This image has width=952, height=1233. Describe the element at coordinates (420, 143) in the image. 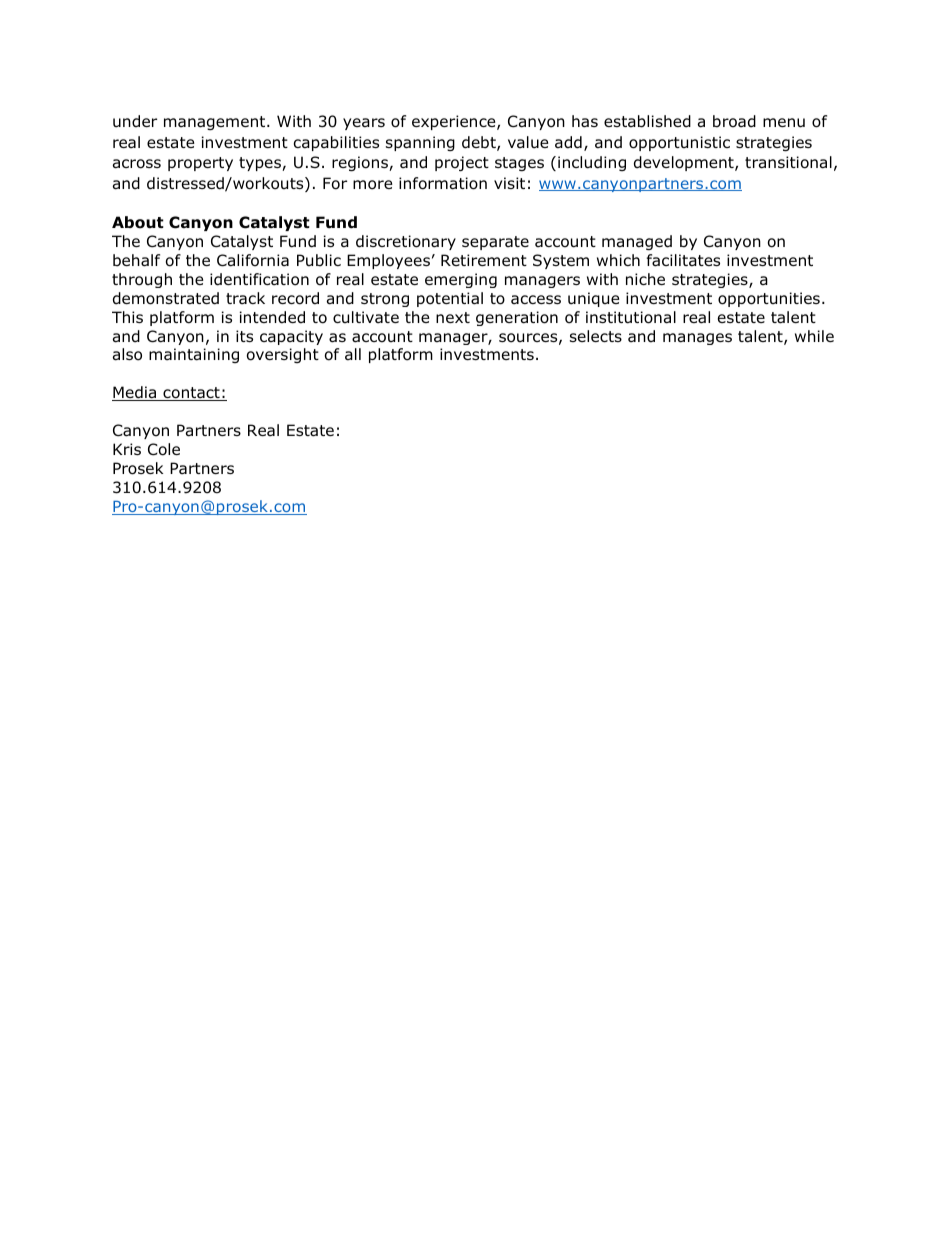

I see `spanning` at that location.
